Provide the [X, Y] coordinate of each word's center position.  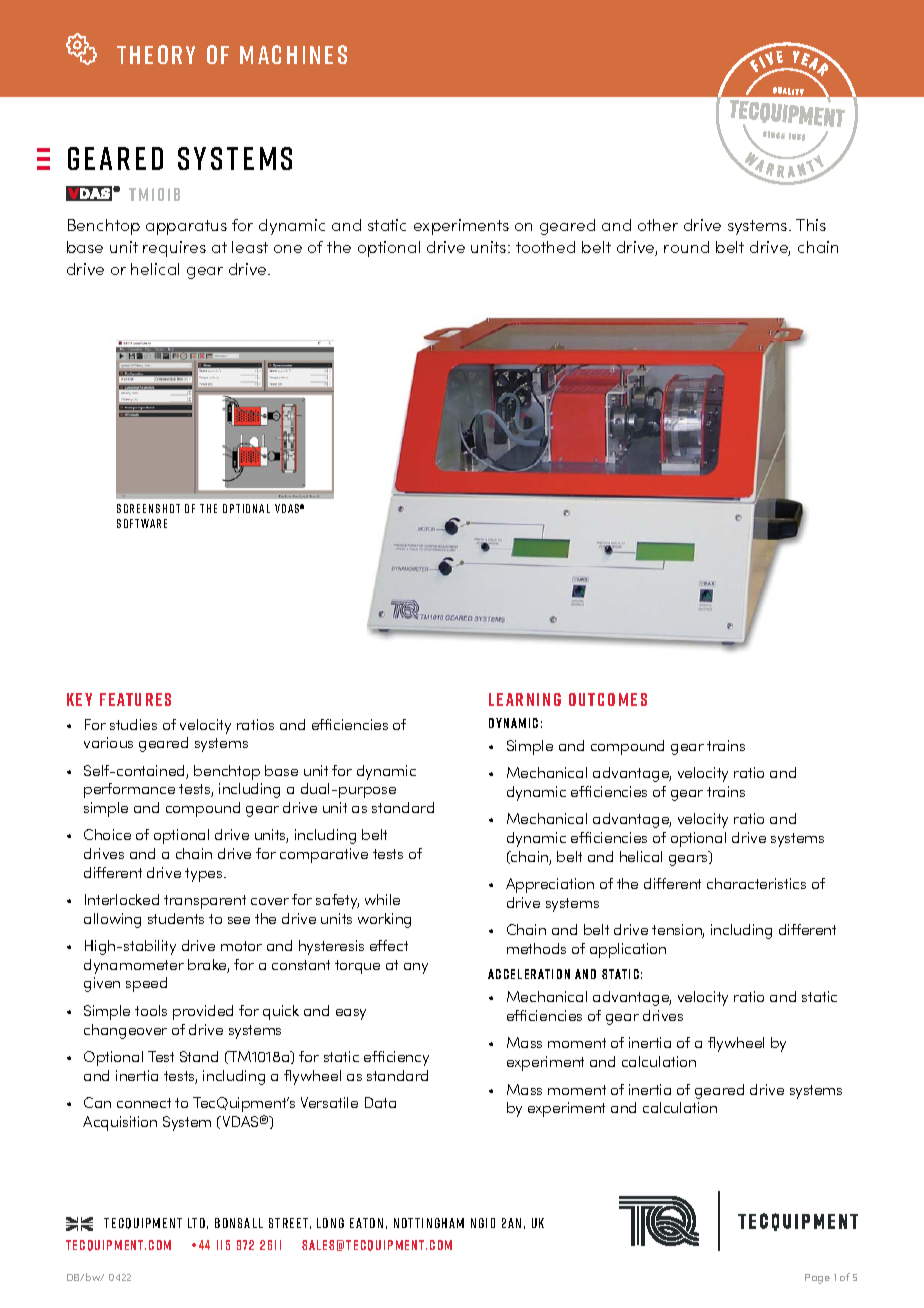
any [416, 968]
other [658, 225]
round [686, 247]
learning [525, 699]
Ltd [196, 1223]
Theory [156, 54]
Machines [293, 54]
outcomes [608, 699]
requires [174, 249]
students [176, 918]
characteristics [756, 883]
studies [133, 724]
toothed [545, 247]
